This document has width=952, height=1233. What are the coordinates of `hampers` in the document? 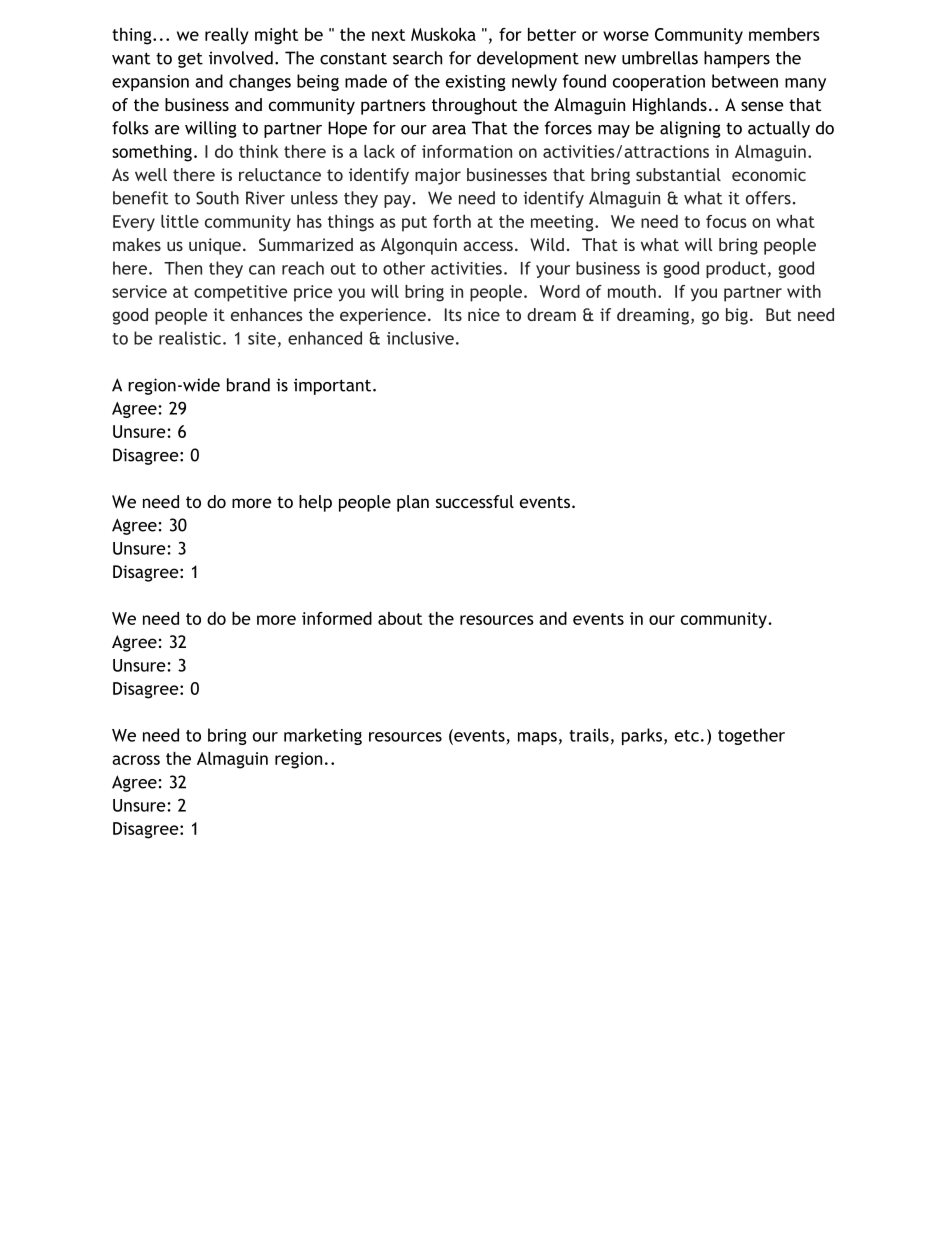 It's located at (737, 59).
